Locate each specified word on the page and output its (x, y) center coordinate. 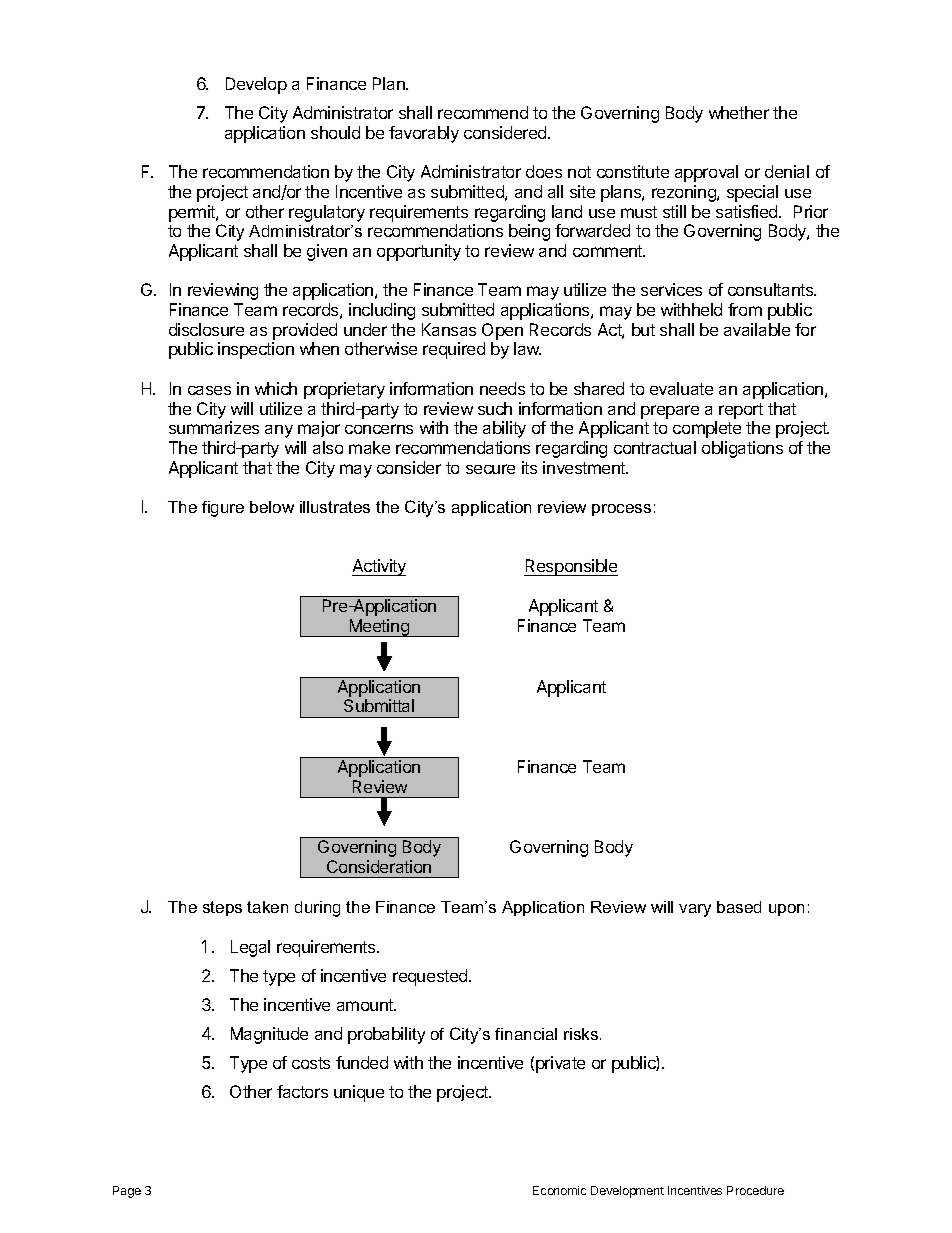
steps (222, 908)
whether (739, 112)
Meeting (379, 628)
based (739, 907)
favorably (424, 134)
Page (127, 1192)
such (495, 408)
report (741, 411)
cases (209, 390)
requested (431, 977)
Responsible (571, 567)
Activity (379, 567)
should (335, 132)
